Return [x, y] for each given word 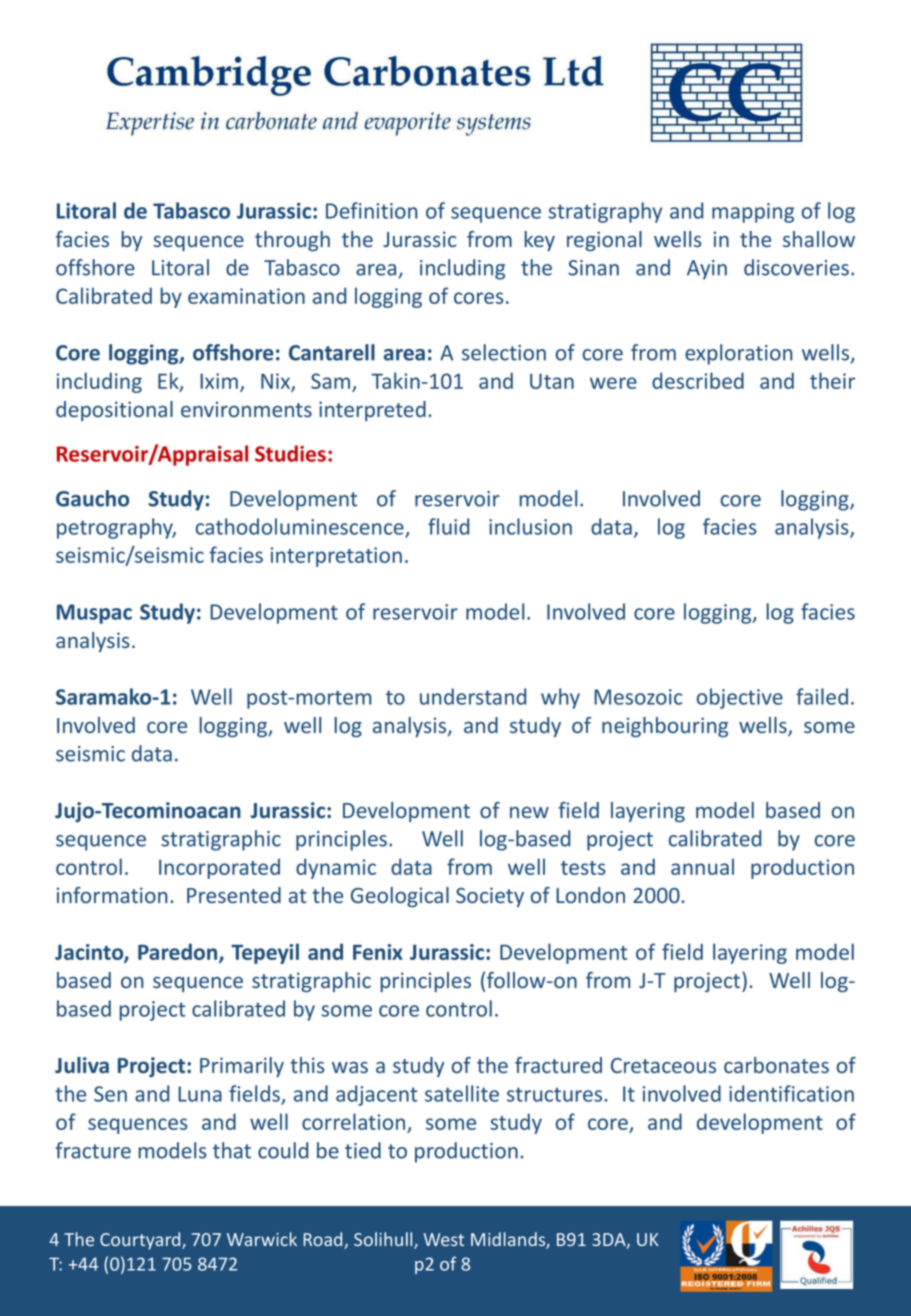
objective [740, 698]
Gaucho [92, 498]
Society [490, 897]
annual [702, 866]
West [443, 1239]
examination [246, 296]
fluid [448, 526]
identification [791, 1093]
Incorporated [219, 869]
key [540, 241]
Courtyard [141, 1241]
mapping [753, 213]
